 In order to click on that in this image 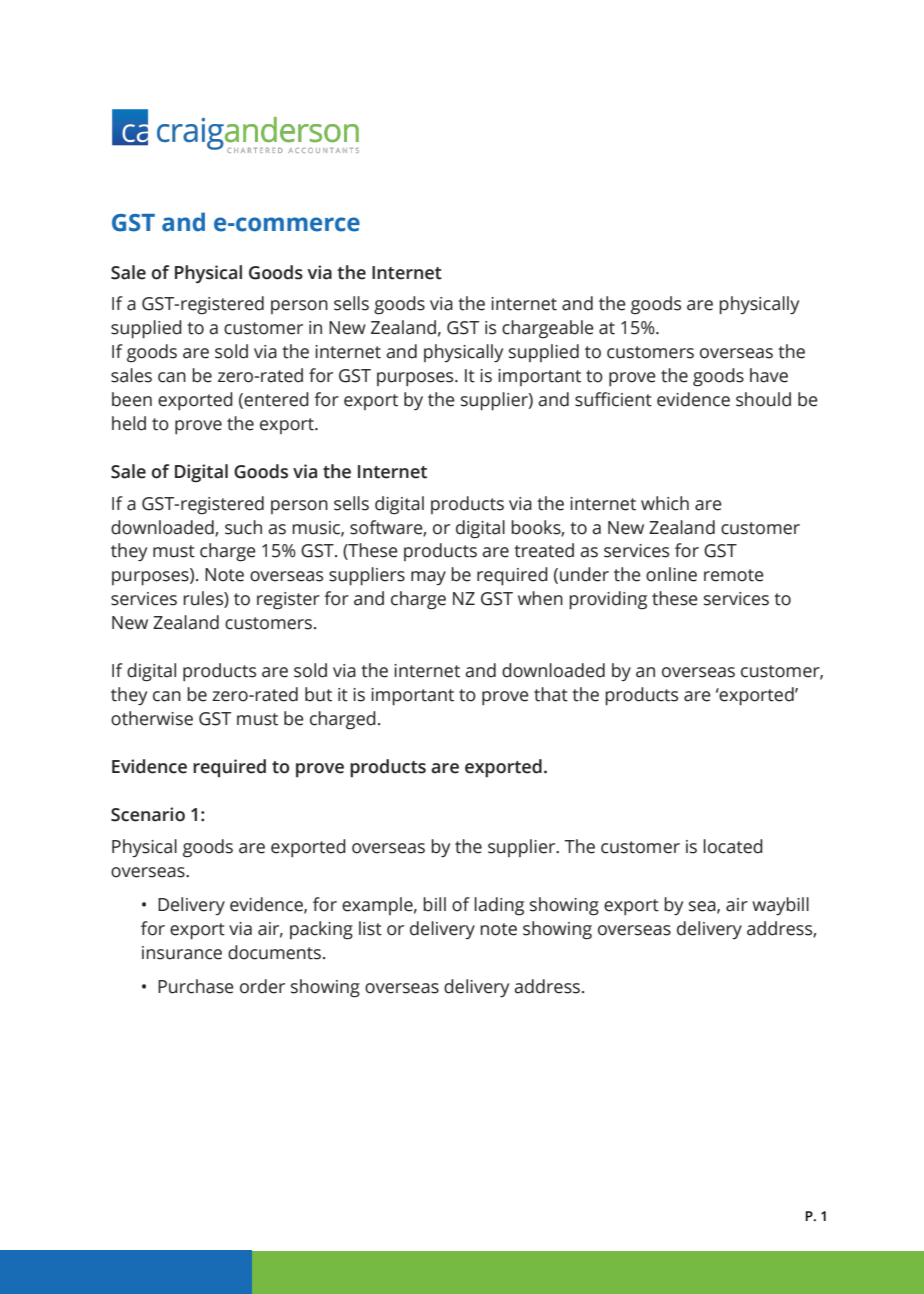, I will do `click(551, 694)`.
